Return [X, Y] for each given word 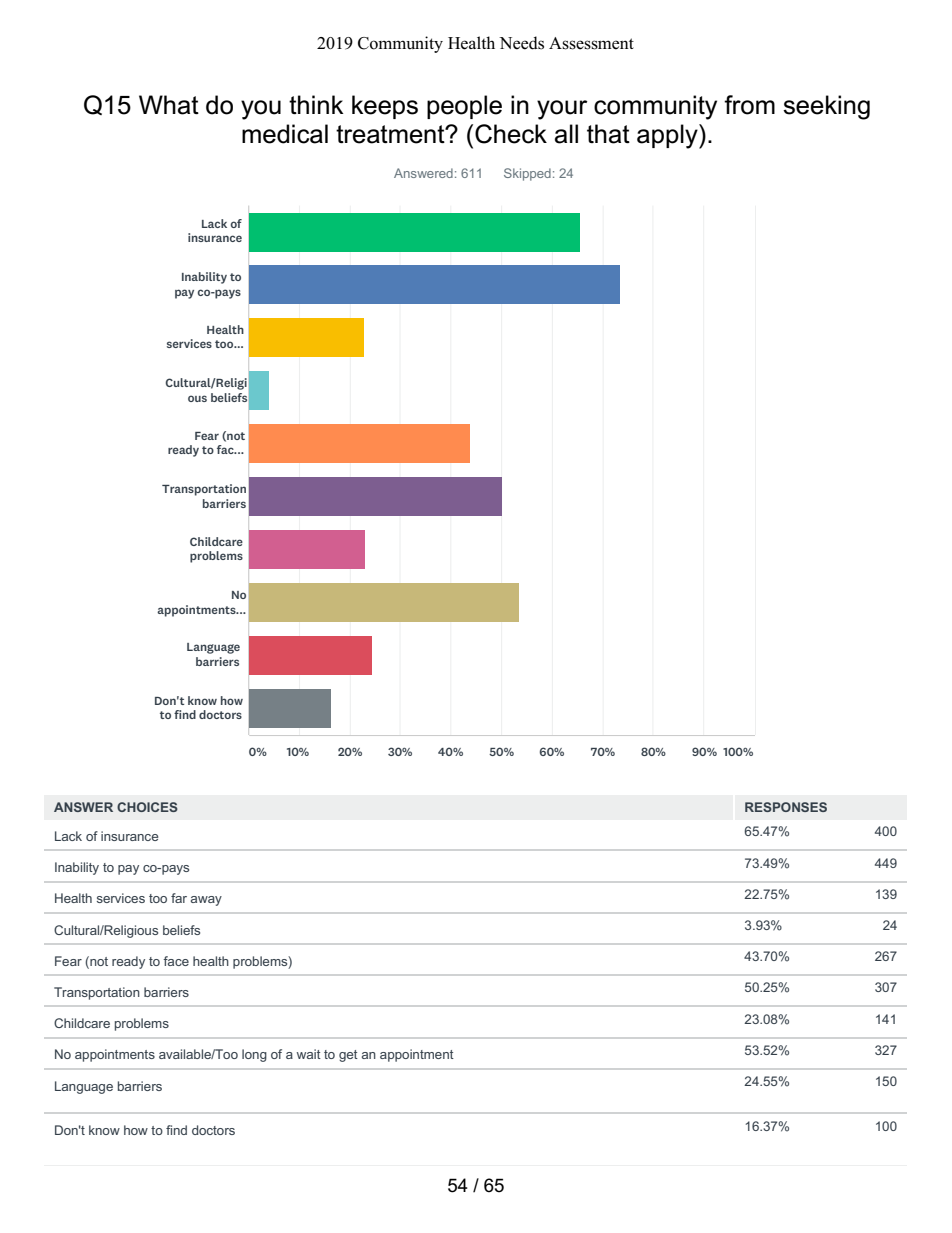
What [169, 105]
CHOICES [147, 807]
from [749, 105]
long [254, 1055]
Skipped [527, 174]
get [348, 1056]
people [464, 107]
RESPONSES [786, 807]
